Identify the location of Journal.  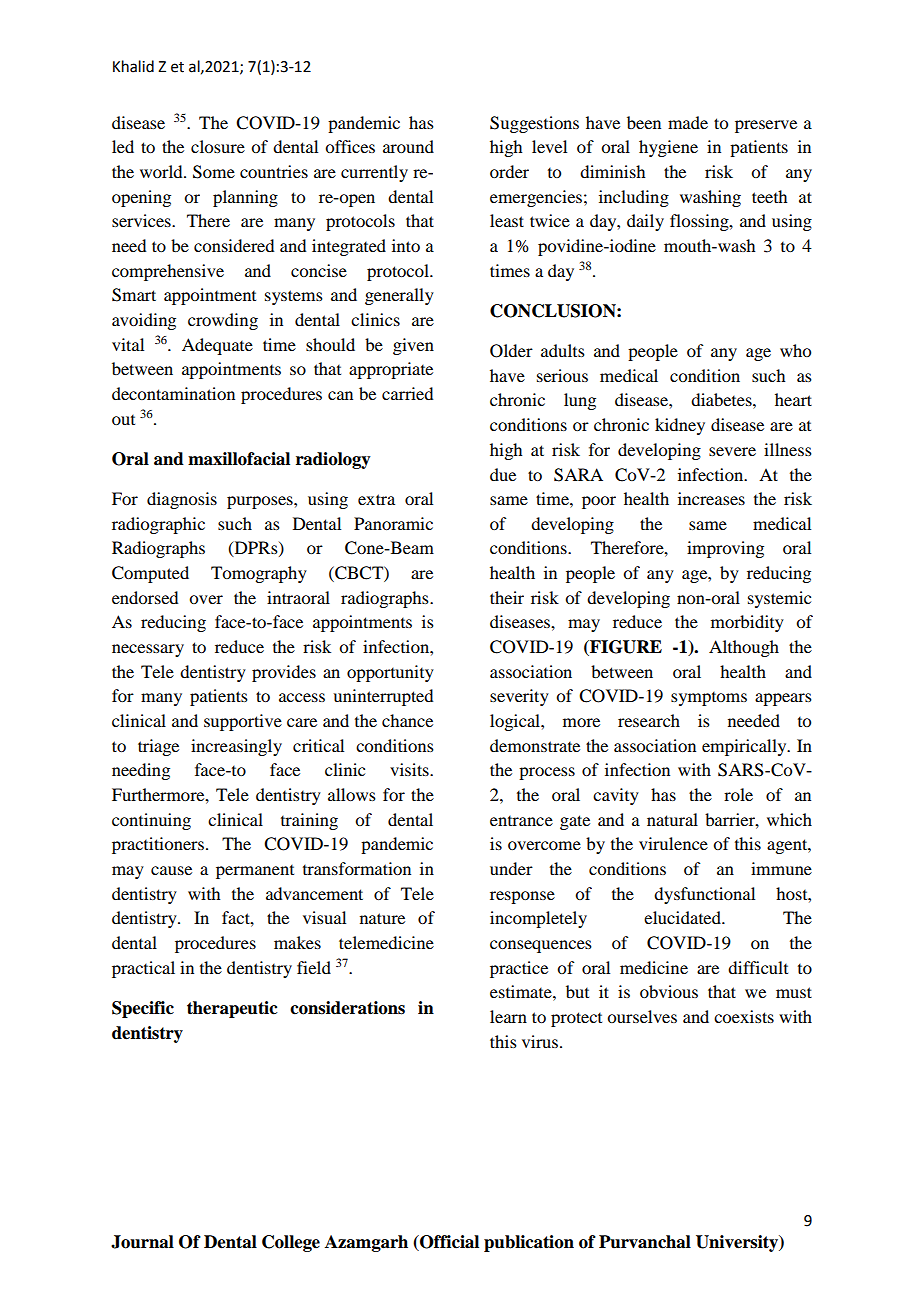
(142, 1242).
